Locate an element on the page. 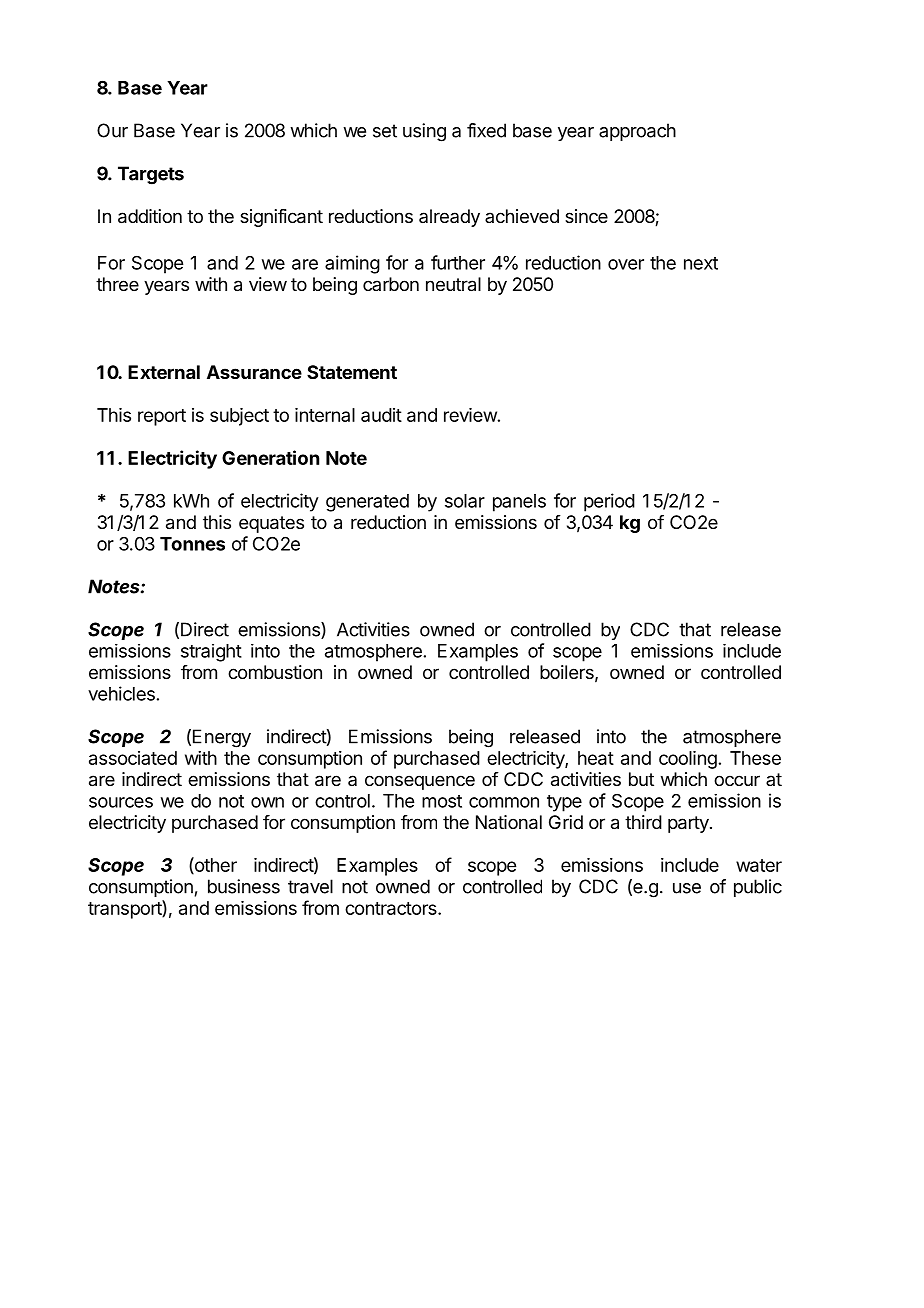 This image has width=924, height=1308. business is located at coordinates (244, 886).
